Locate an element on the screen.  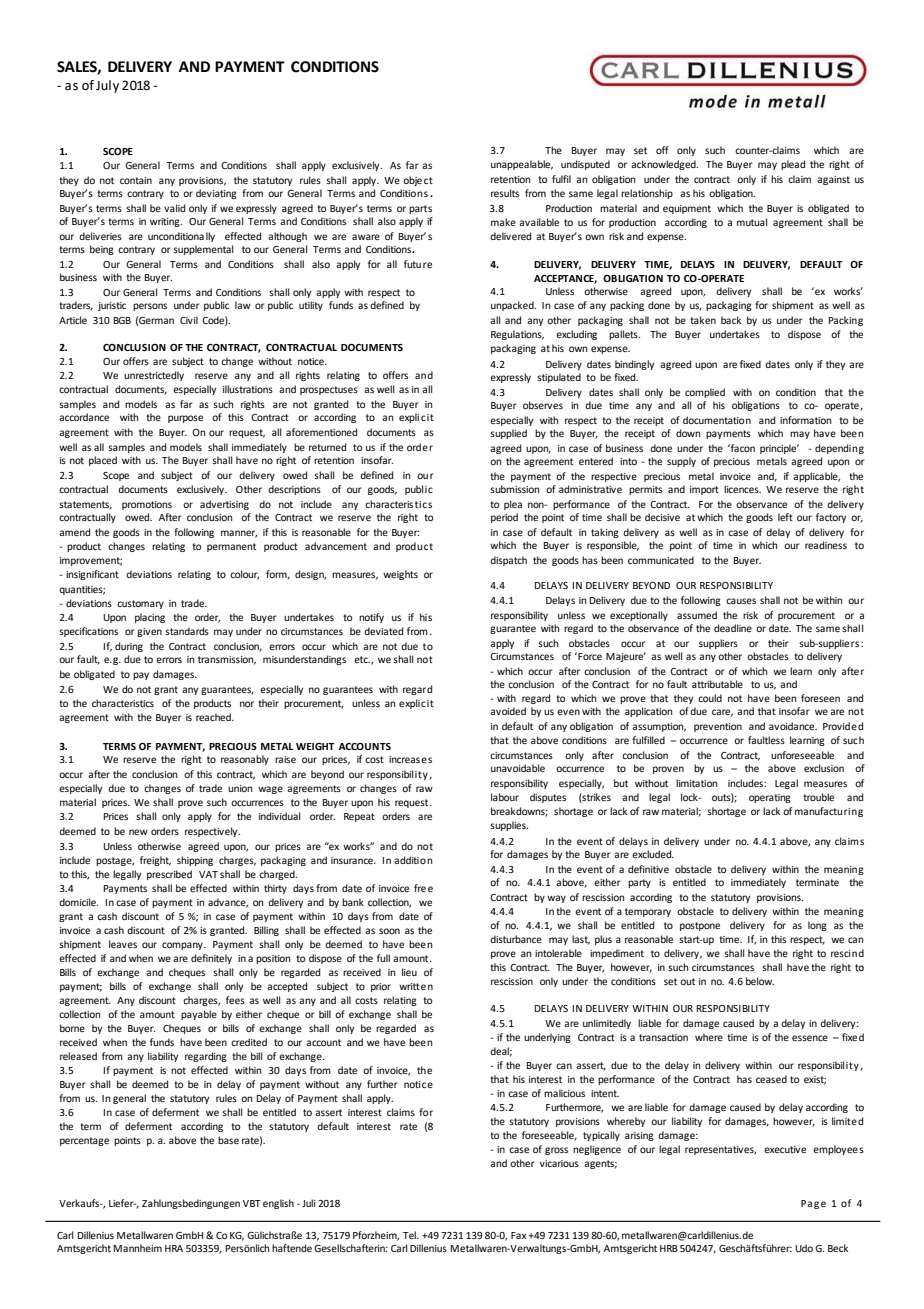
operating is located at coordinates (770, 798).
